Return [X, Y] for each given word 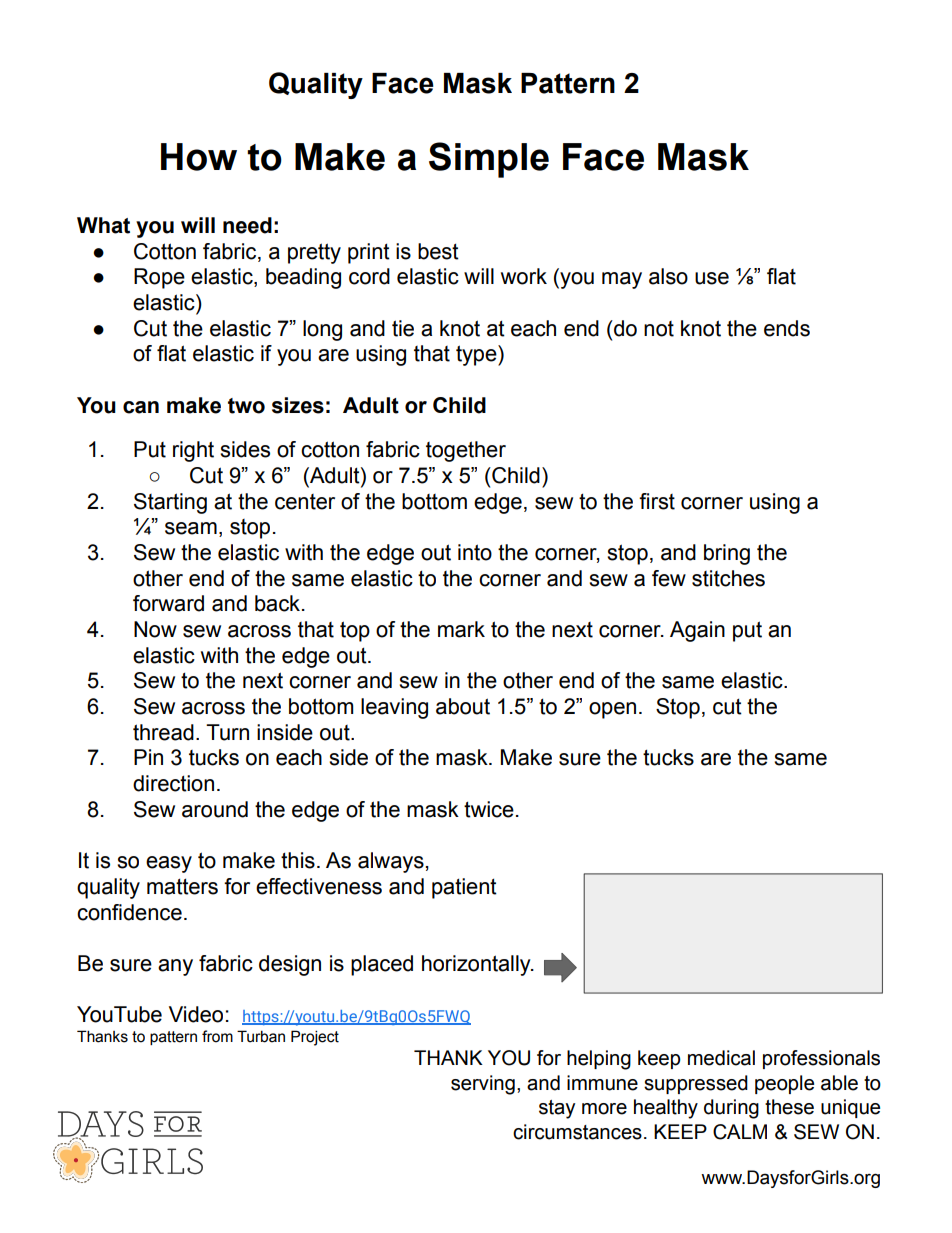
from [217, 1036]
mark [461, 629]
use [712, 278]
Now [155, 629]
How [199, 157]
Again [697, 631]
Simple [489, 160]
